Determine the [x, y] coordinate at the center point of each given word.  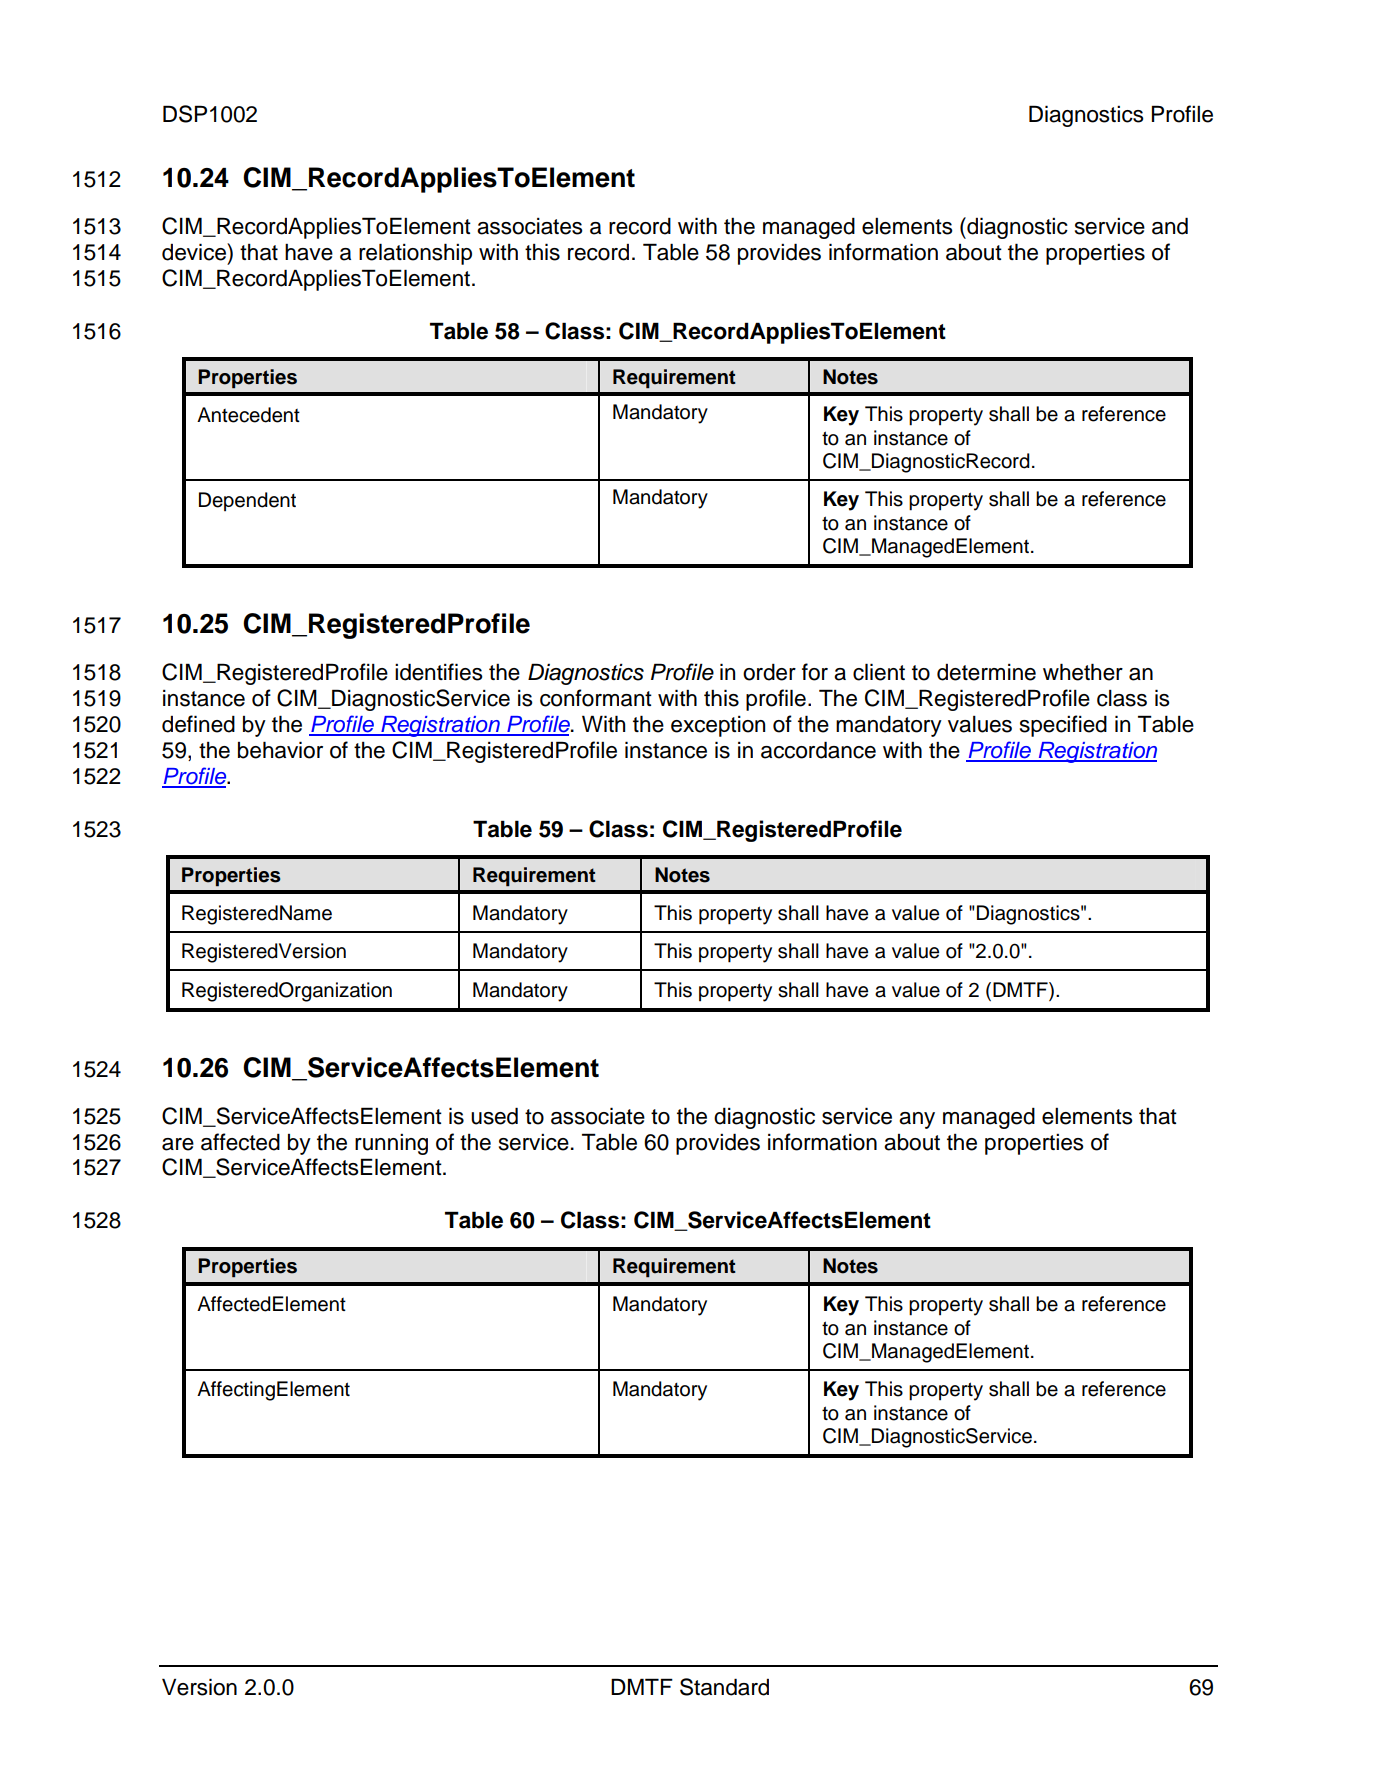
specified [1063, 726]
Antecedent [248, 415]
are [178, 1144]
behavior [280, 750]
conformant [596, 698]
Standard [724, 1687]
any [917, 1120]
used [494, 1116]
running [391, 1144]
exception [718, 726]
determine [986, 672]
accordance [818, 750]
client [879, 672]
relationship [415, 254]
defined [198, 724]
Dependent [247, 501]
